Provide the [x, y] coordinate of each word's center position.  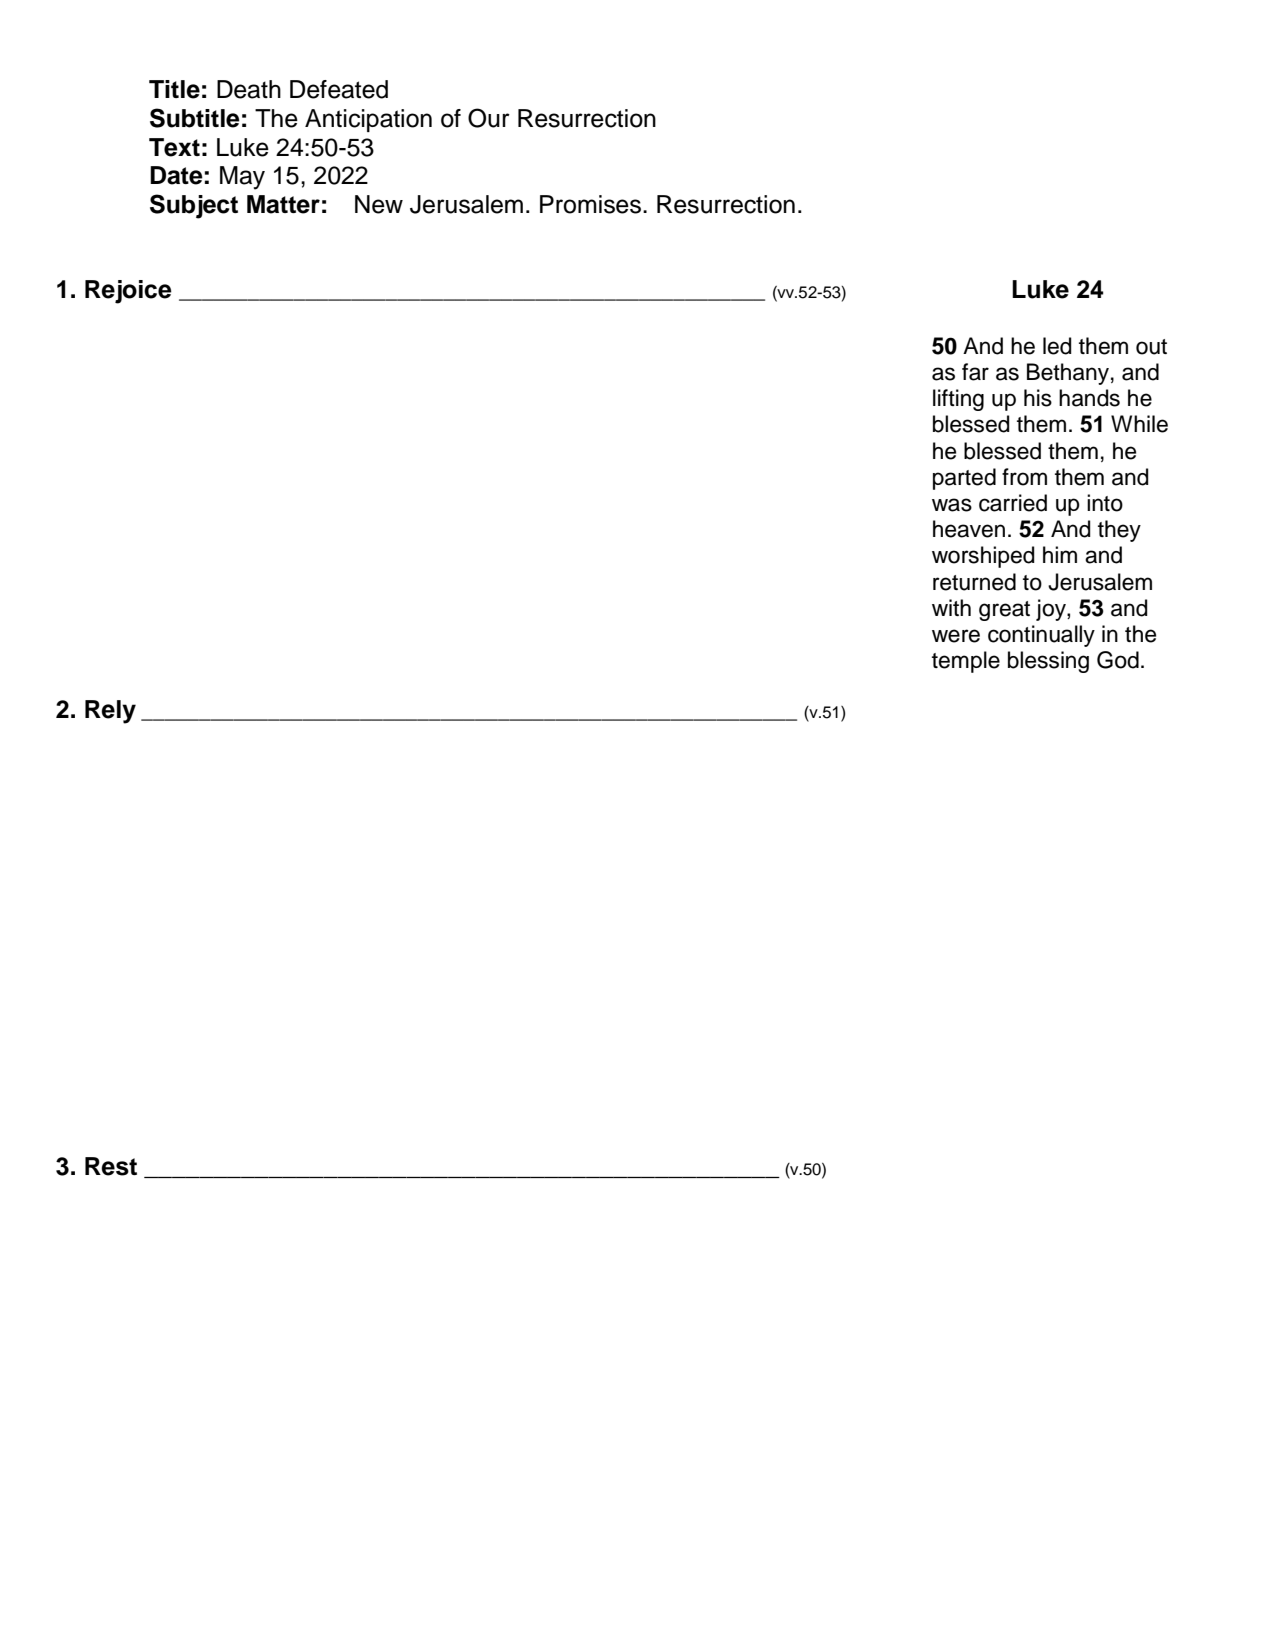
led [1057, 346]
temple [966, 662]
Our [489, 118]
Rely [110, 712]
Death [249, 89]
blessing [1048, 662]
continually [1041, 636]
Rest [111, 1166]
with [951, 607]
